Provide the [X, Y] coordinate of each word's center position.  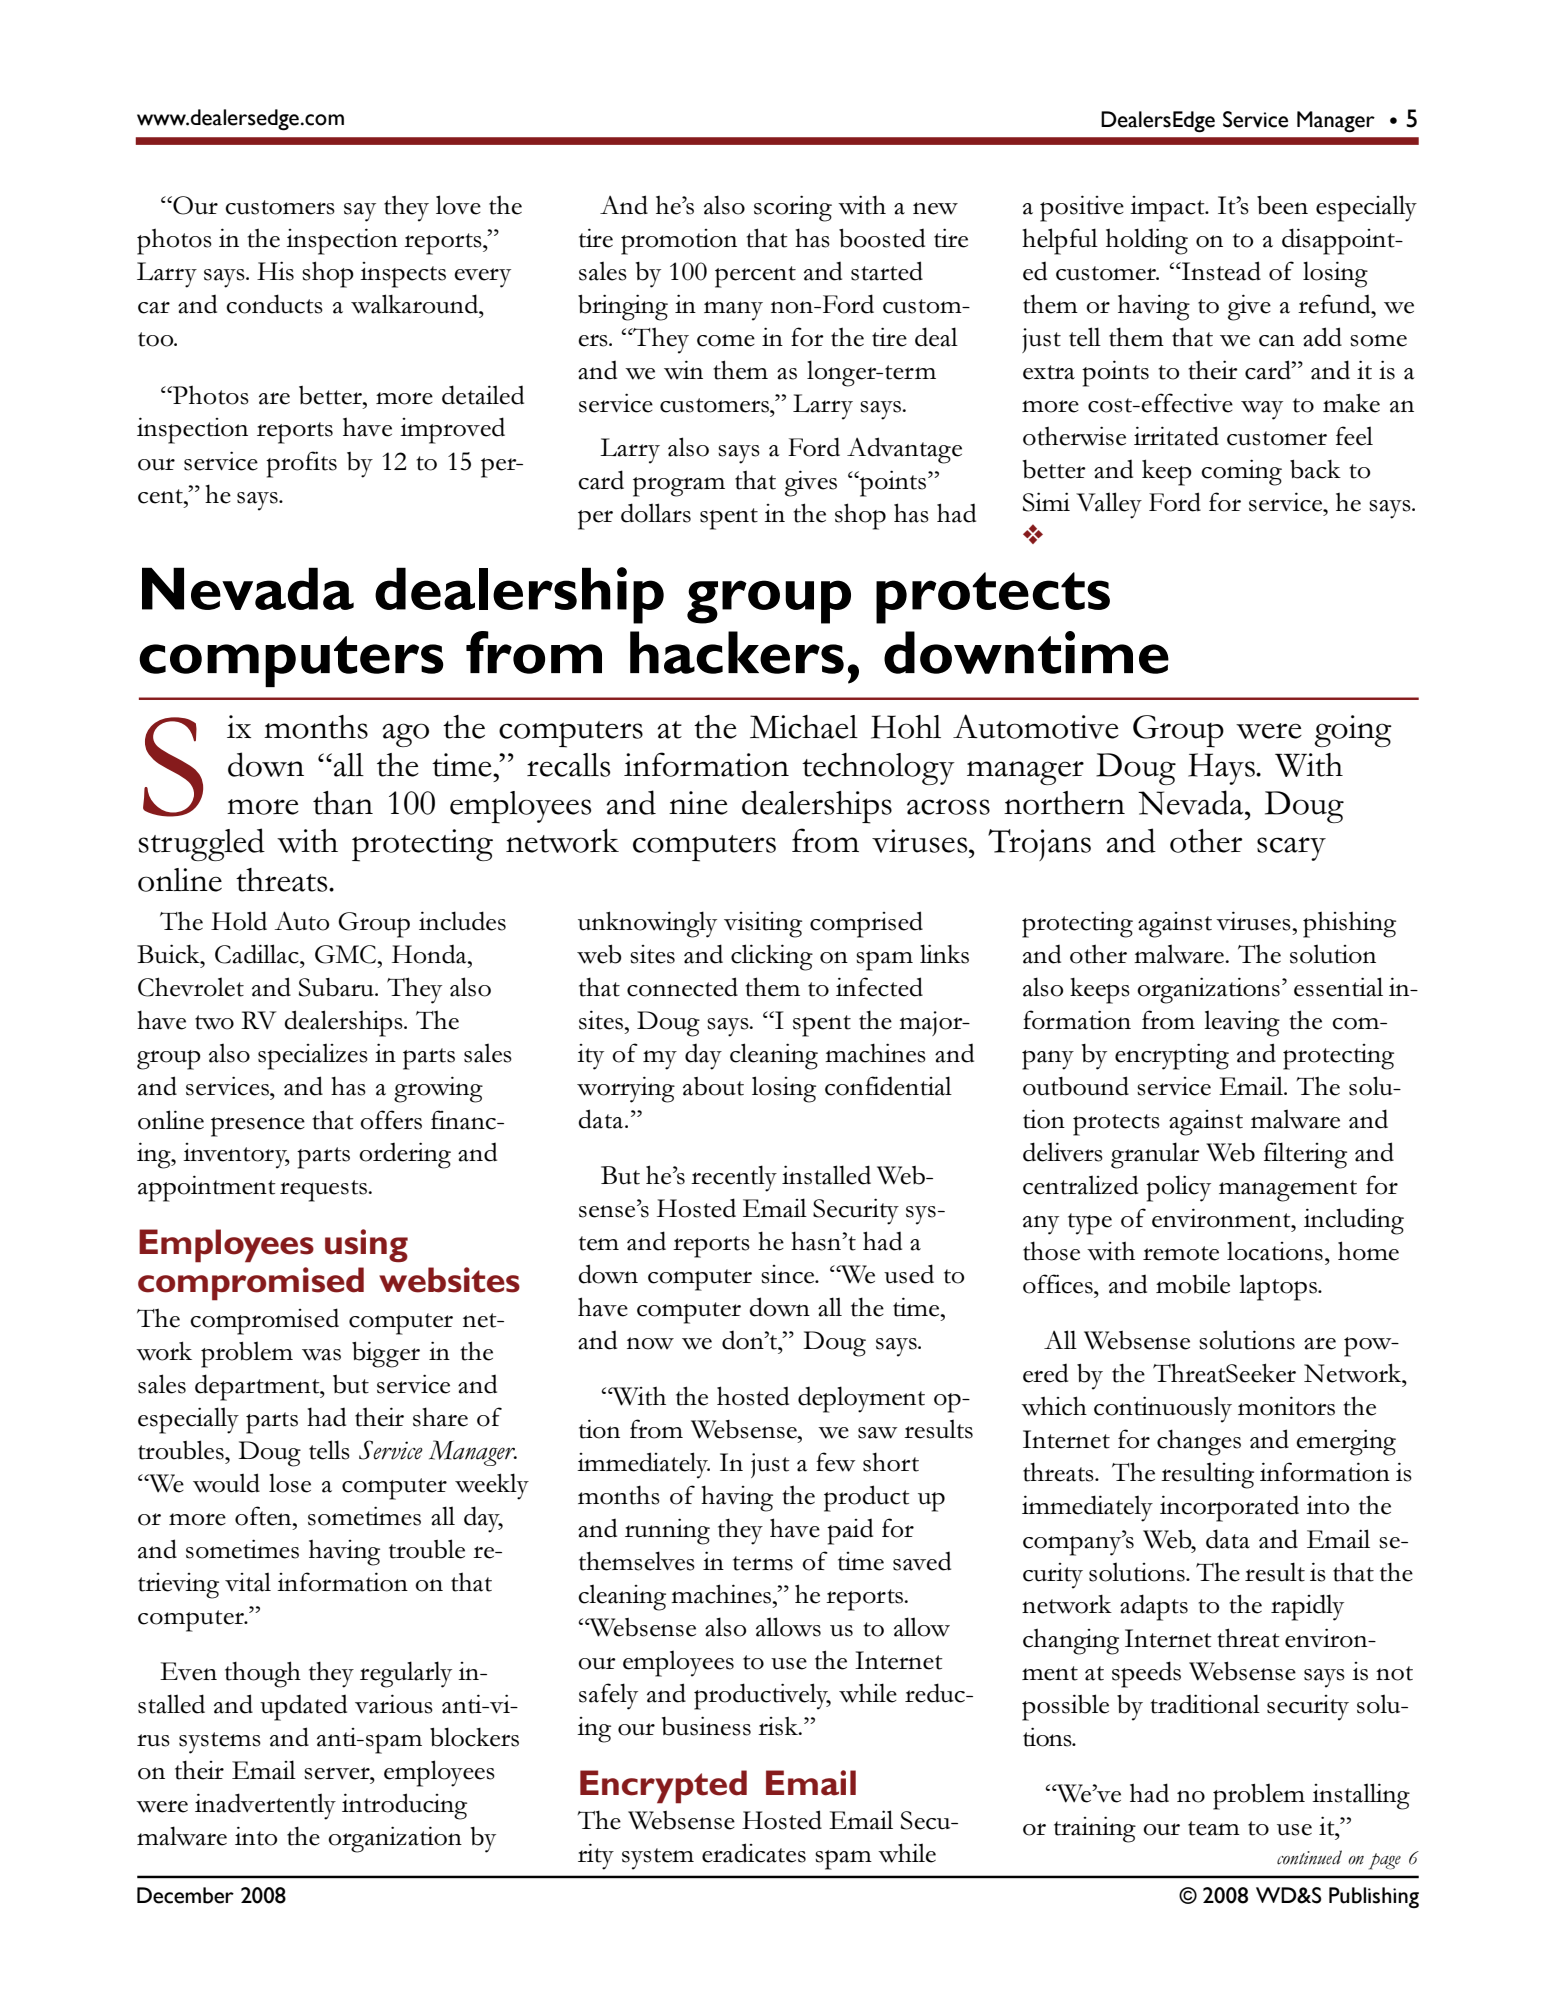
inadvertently [265, 1806]
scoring [793, 208]
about [713, 1086]
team [1214, 1828]
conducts [274, 304]
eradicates [754, 1853]
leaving [1242, 1023]
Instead [1220, 271]
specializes [313, 1056]
